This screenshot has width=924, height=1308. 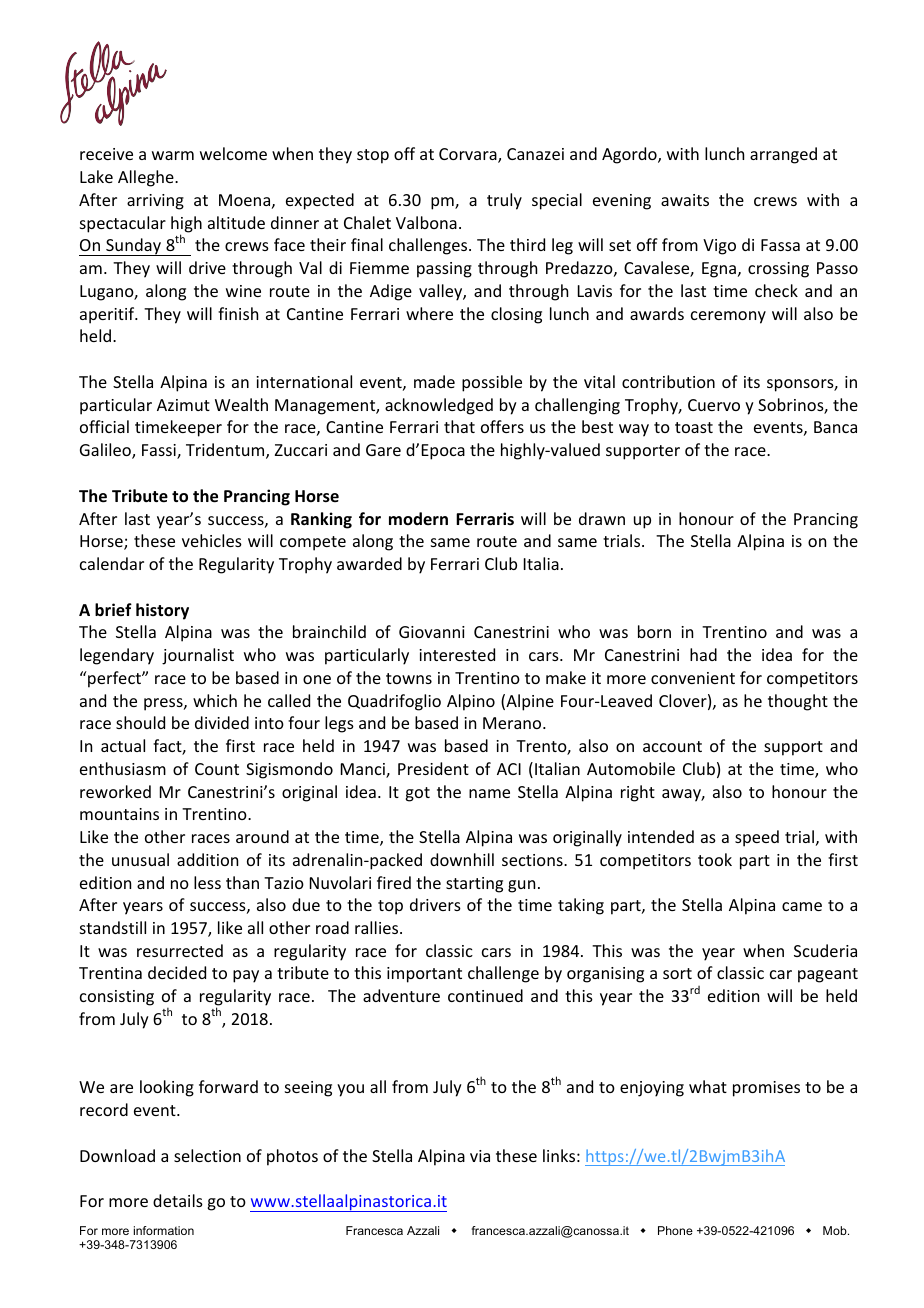 What do you see at coordinates (155, 202) in the screenshot?
I see `arriving` at bounding box center [155, 202].
